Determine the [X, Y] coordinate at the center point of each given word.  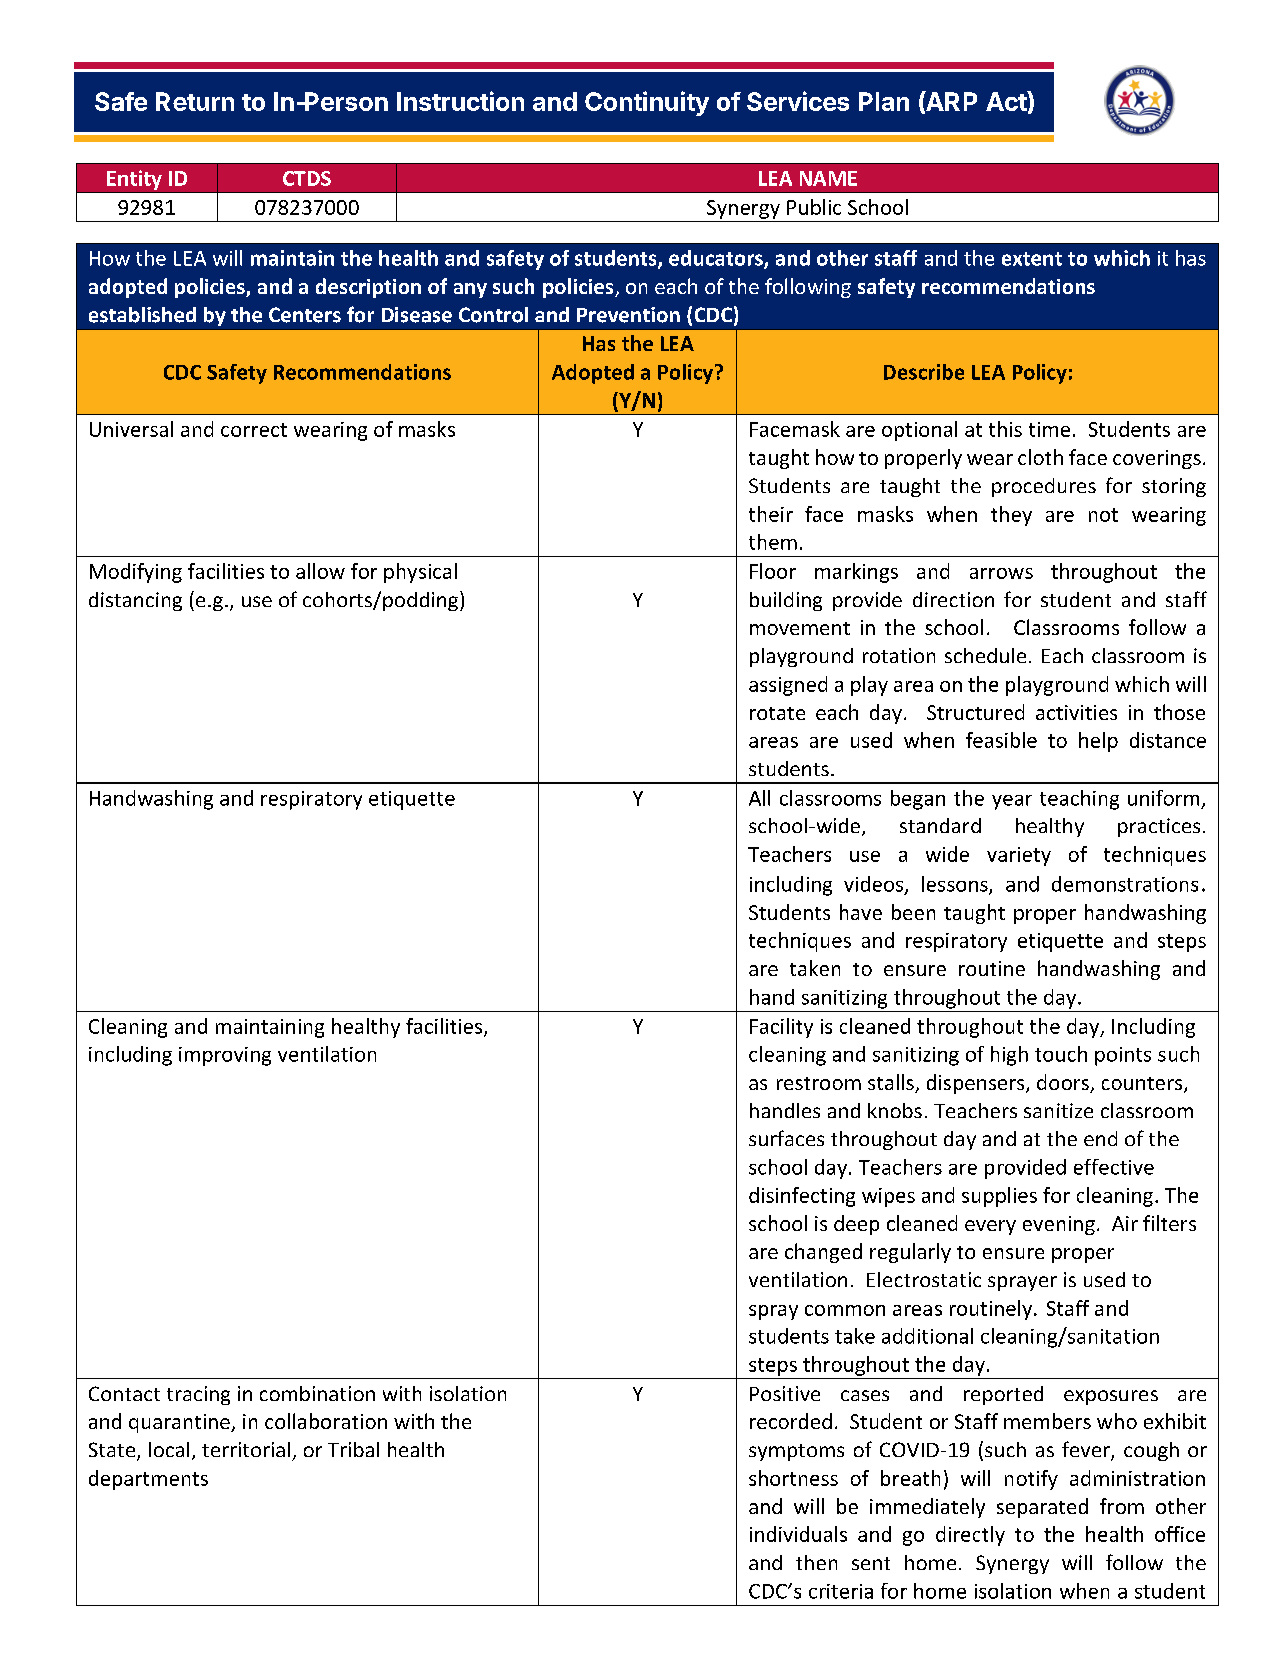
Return [195, 101]
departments [148, 1480]
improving [225, 1056]
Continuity [647, 103]
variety [1019, 856]
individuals [798, 1534]
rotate [777, 713]
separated [1042, 1508]
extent [1032, 259]
